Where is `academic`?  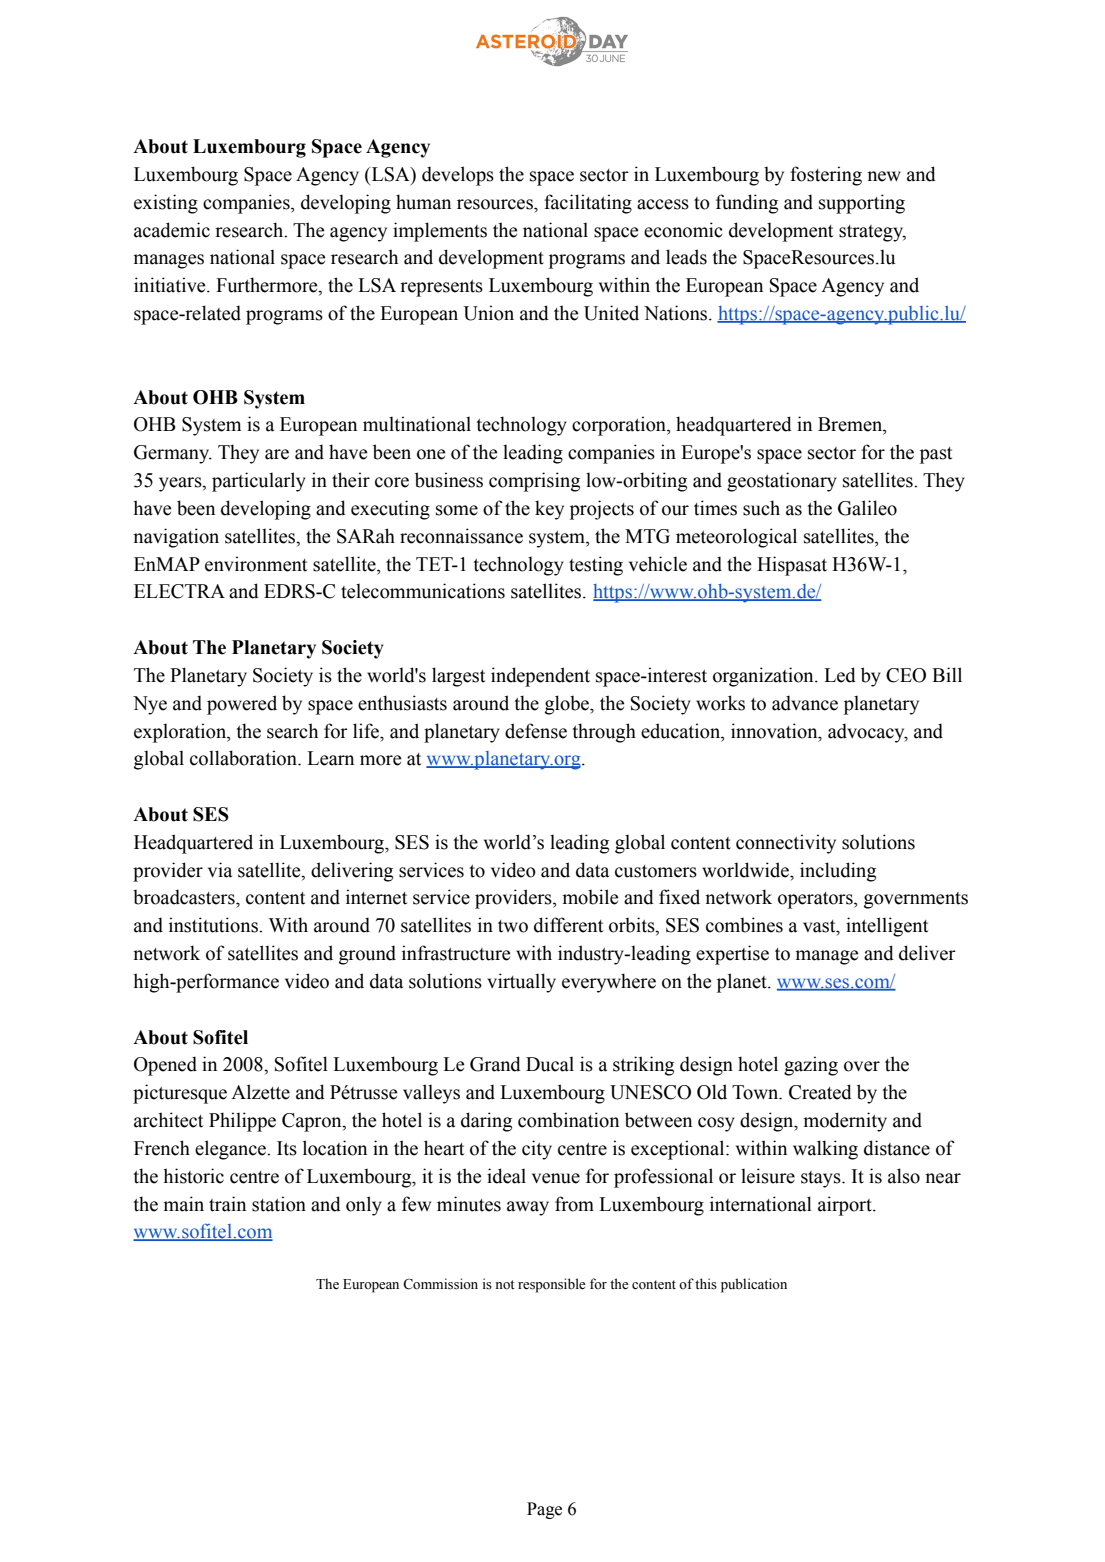 academic is located at coordinates (172, 230).
